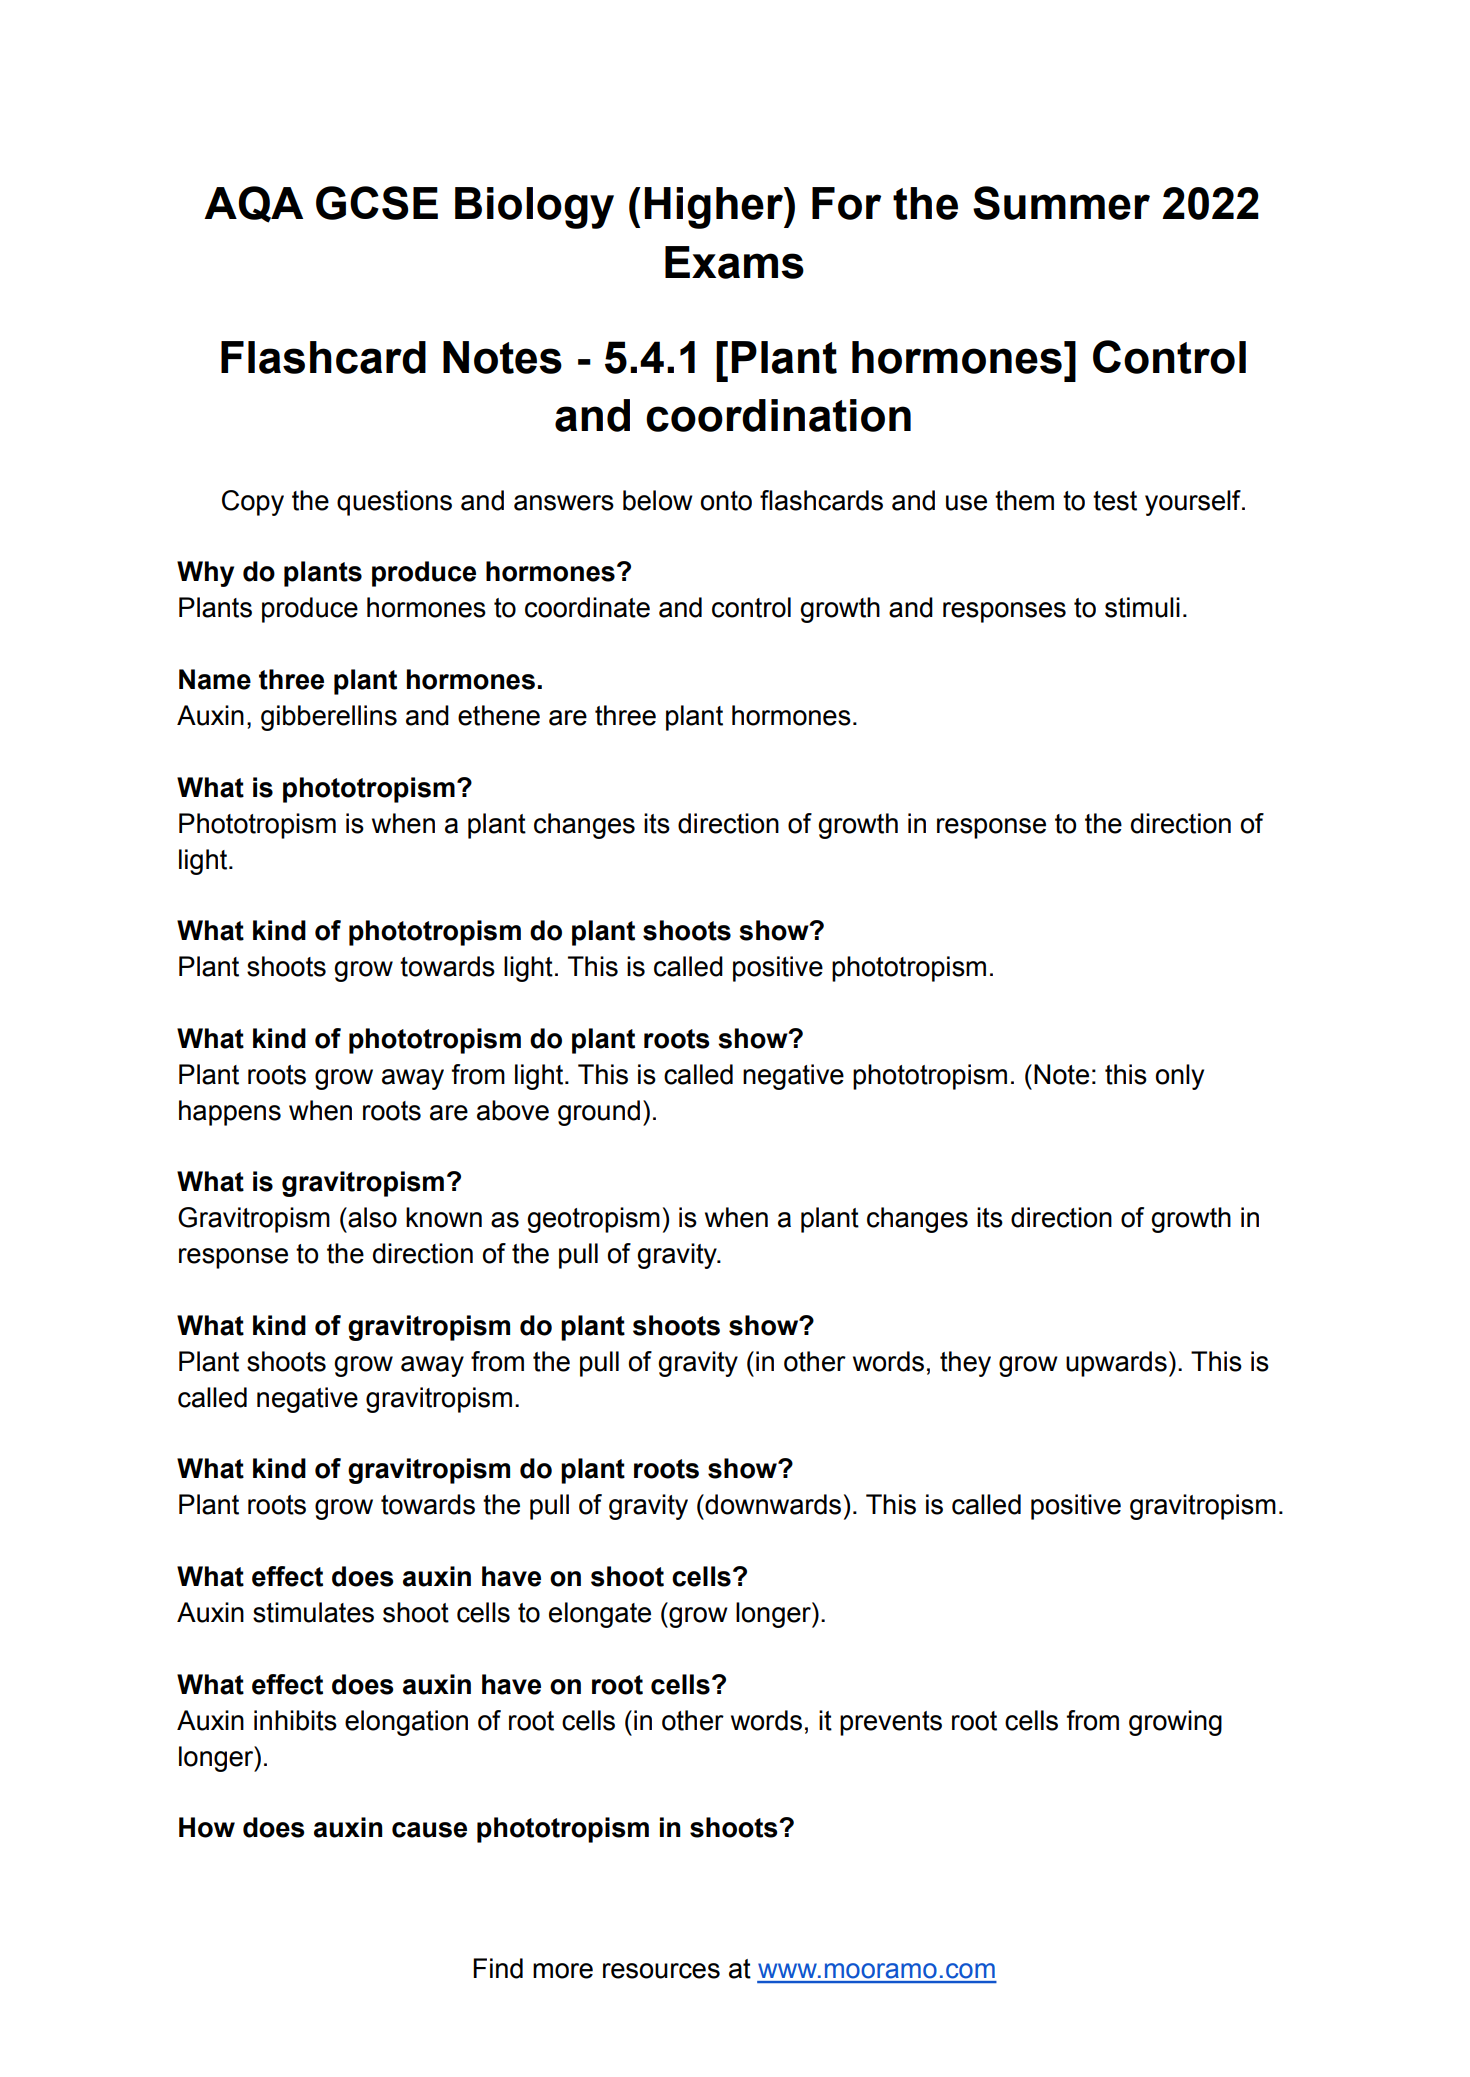  I want to click on happens, so click(230, 1113).
